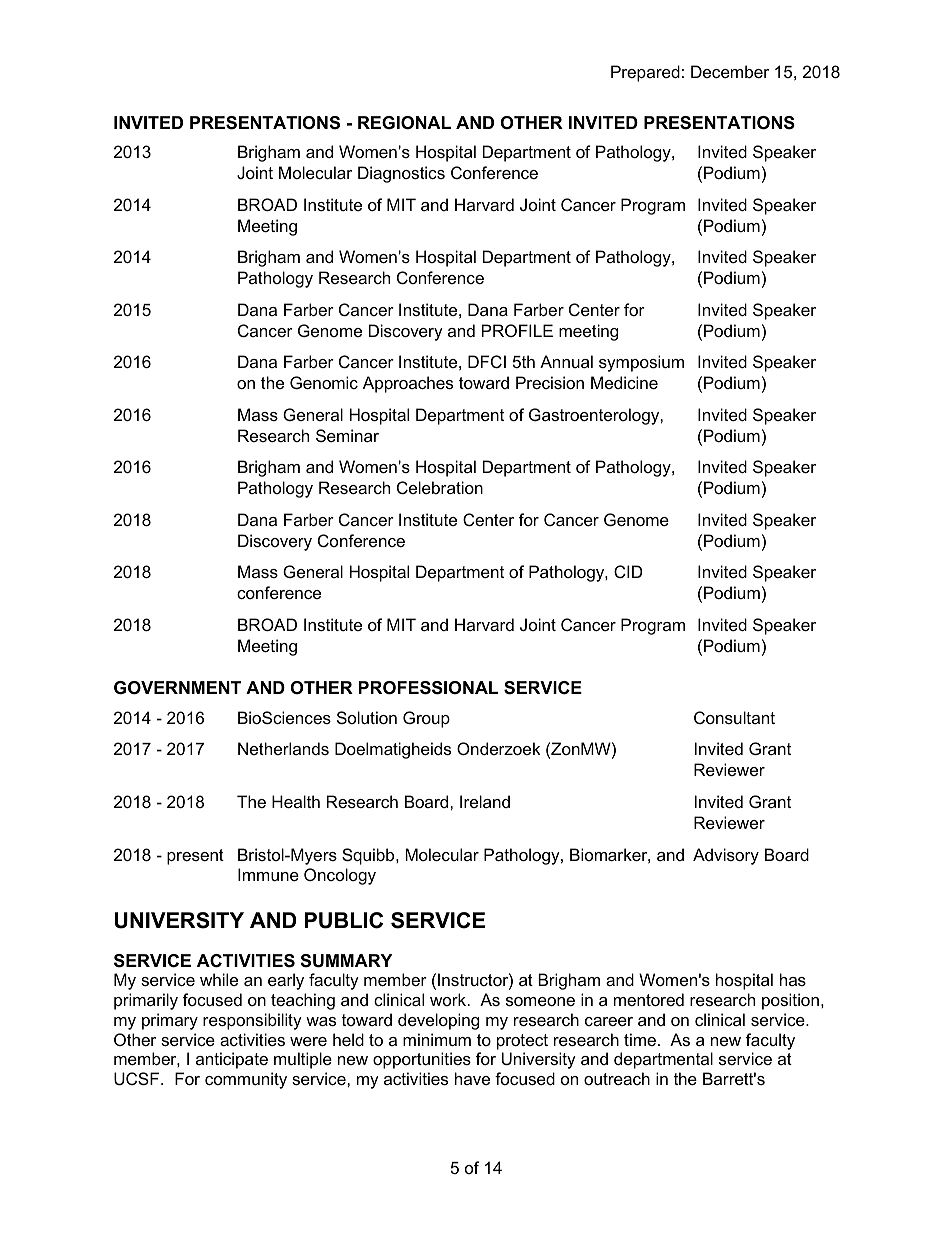 The height and width of the image is (1233, 952). I want to click on CID, so click(628, 571).
